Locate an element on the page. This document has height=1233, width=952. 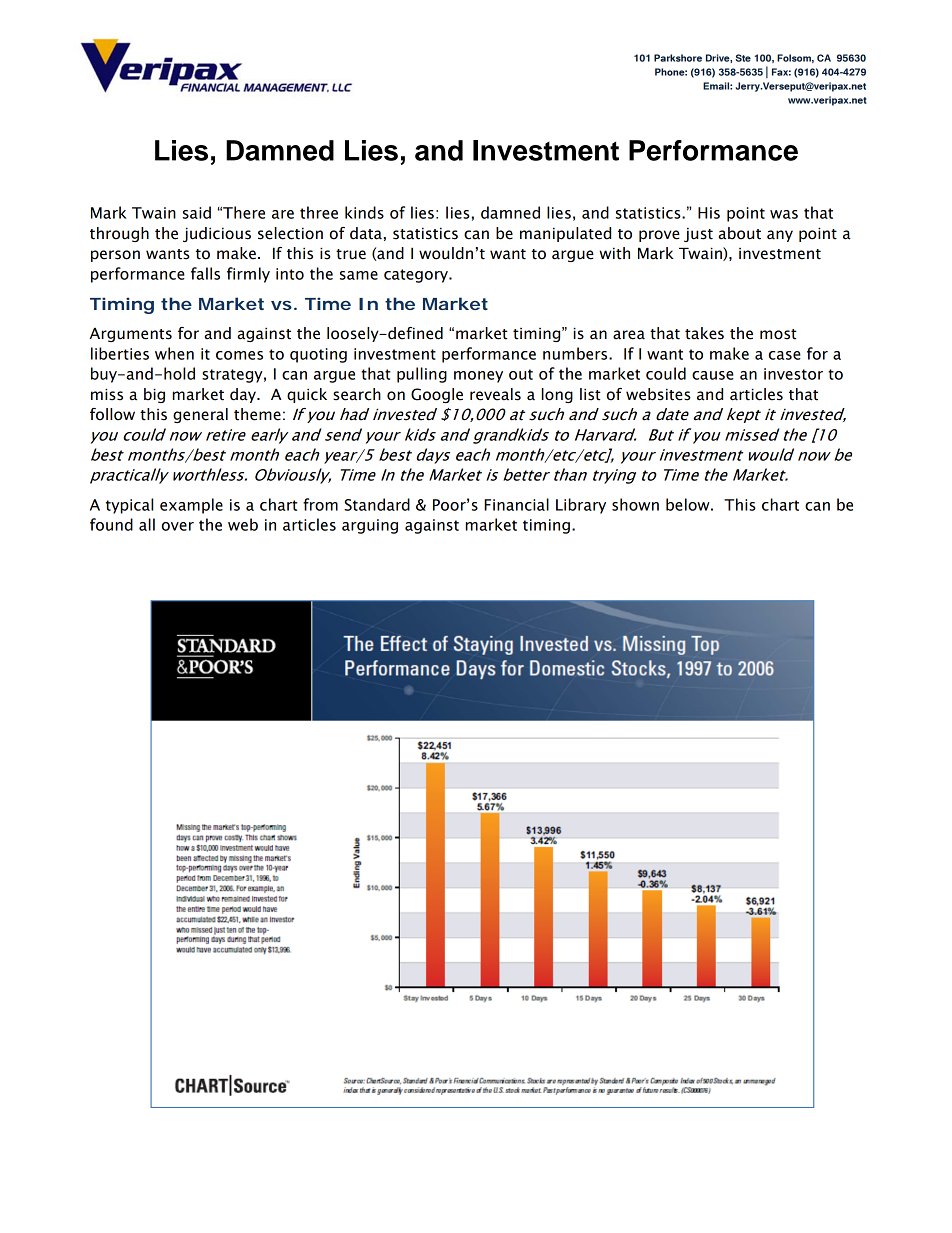
cause is located at coordinates (713, 375).
